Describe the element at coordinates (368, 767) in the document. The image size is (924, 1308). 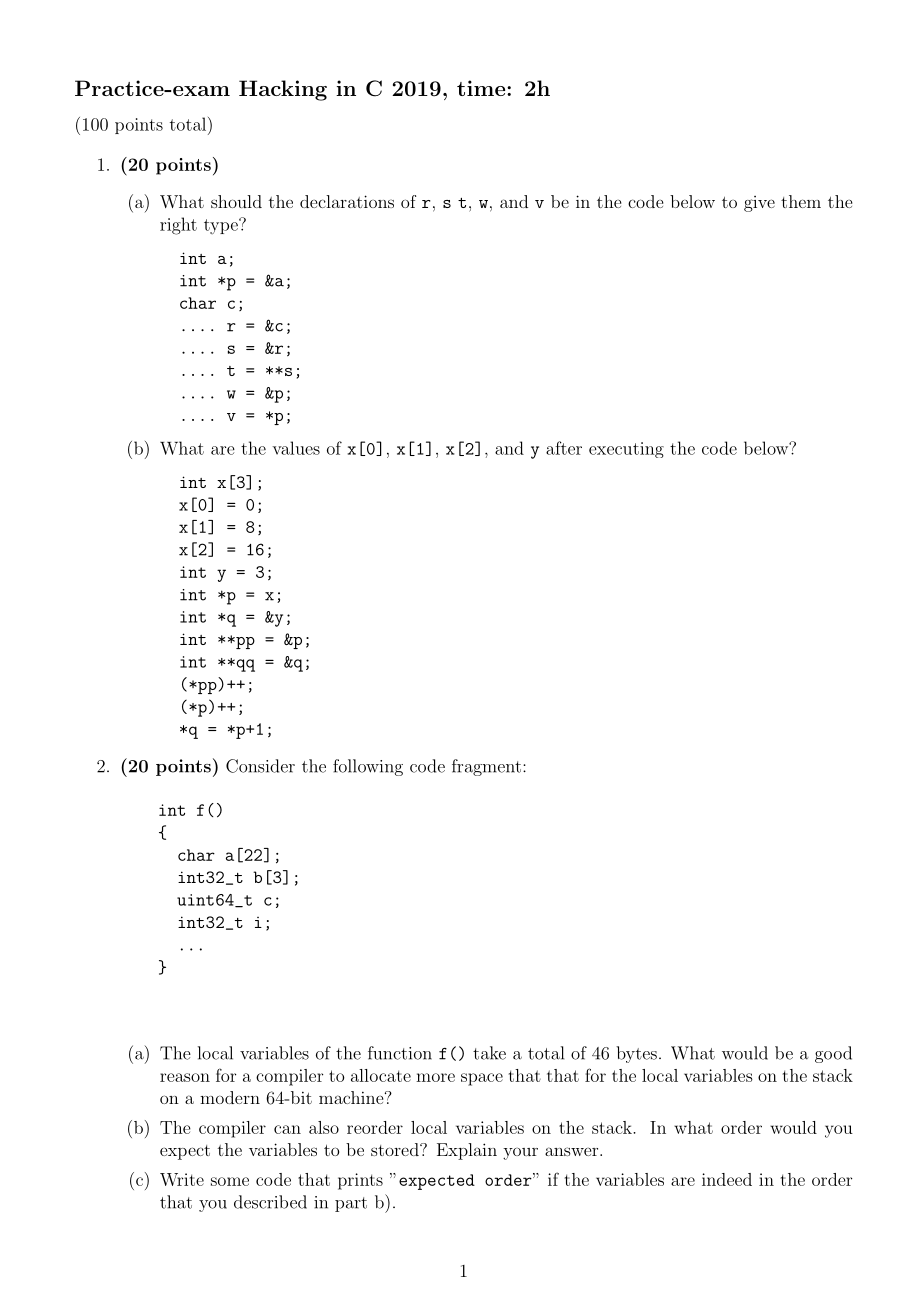
I see `following` at that location.
